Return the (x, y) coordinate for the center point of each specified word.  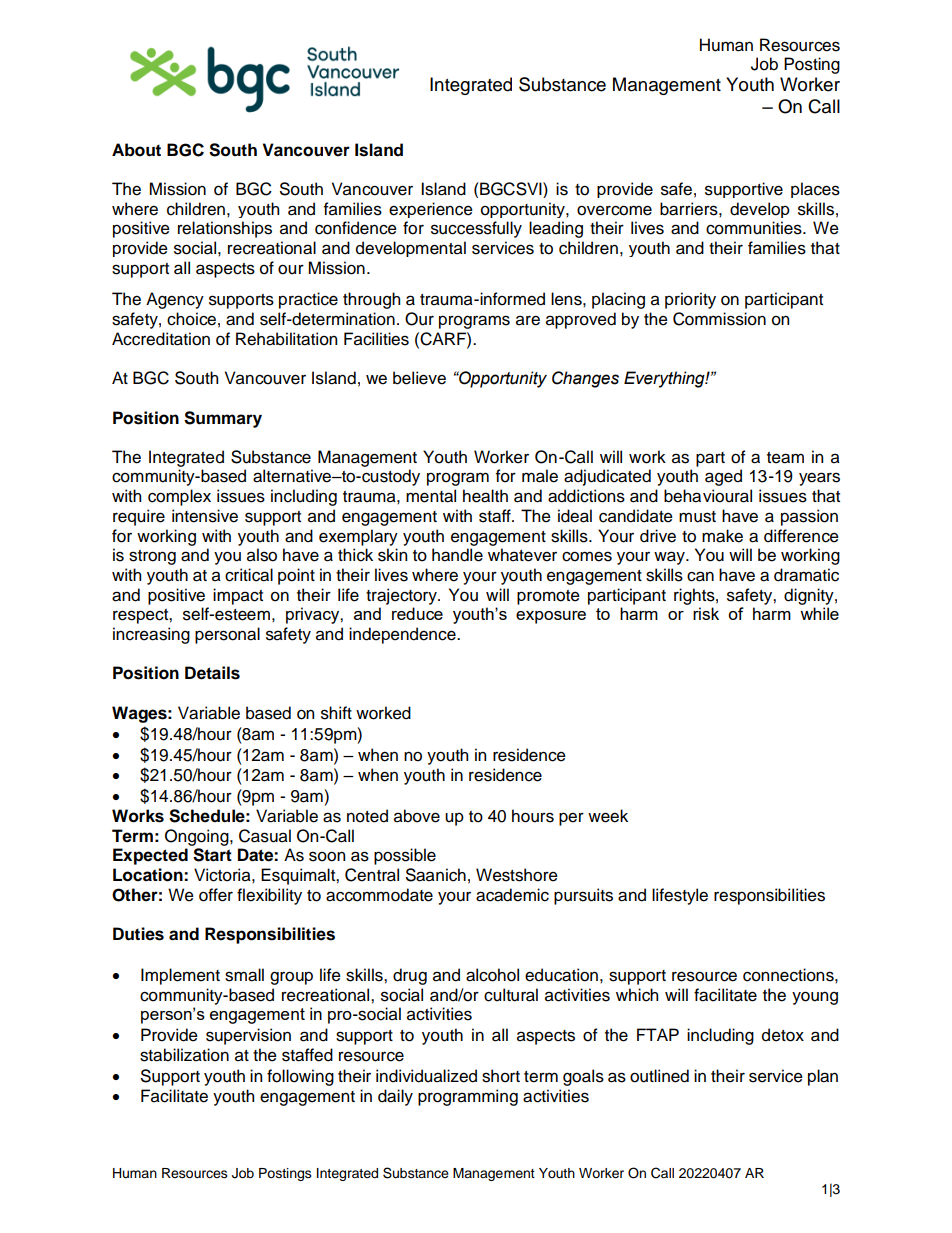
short (501, 1076)
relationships (225, 229)
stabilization (184, 1055)
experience (431, 210)
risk (706, 613)
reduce (417, 613)
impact (238, 596)
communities (755, 228)
